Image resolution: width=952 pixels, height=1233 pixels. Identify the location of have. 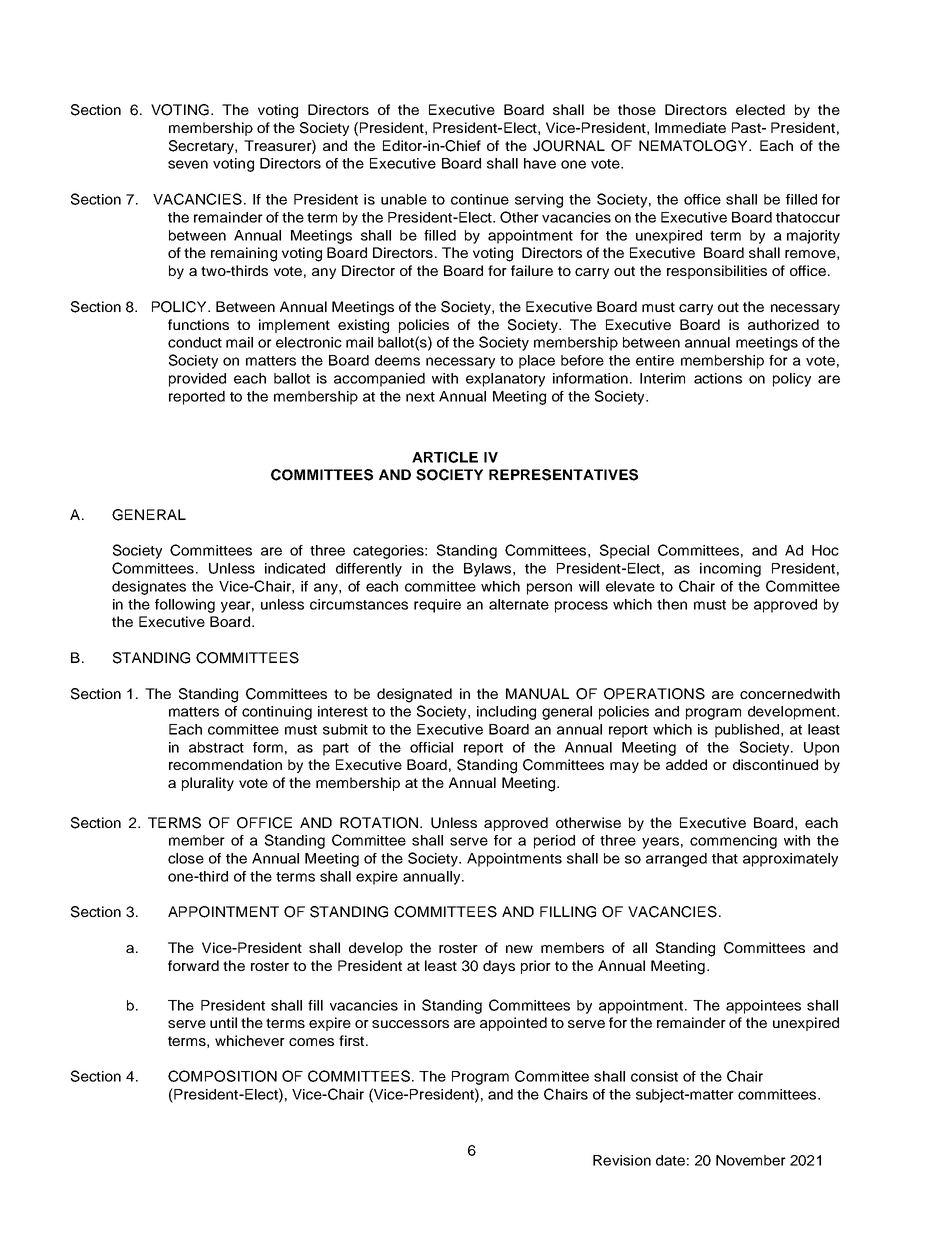
(540, 163).
